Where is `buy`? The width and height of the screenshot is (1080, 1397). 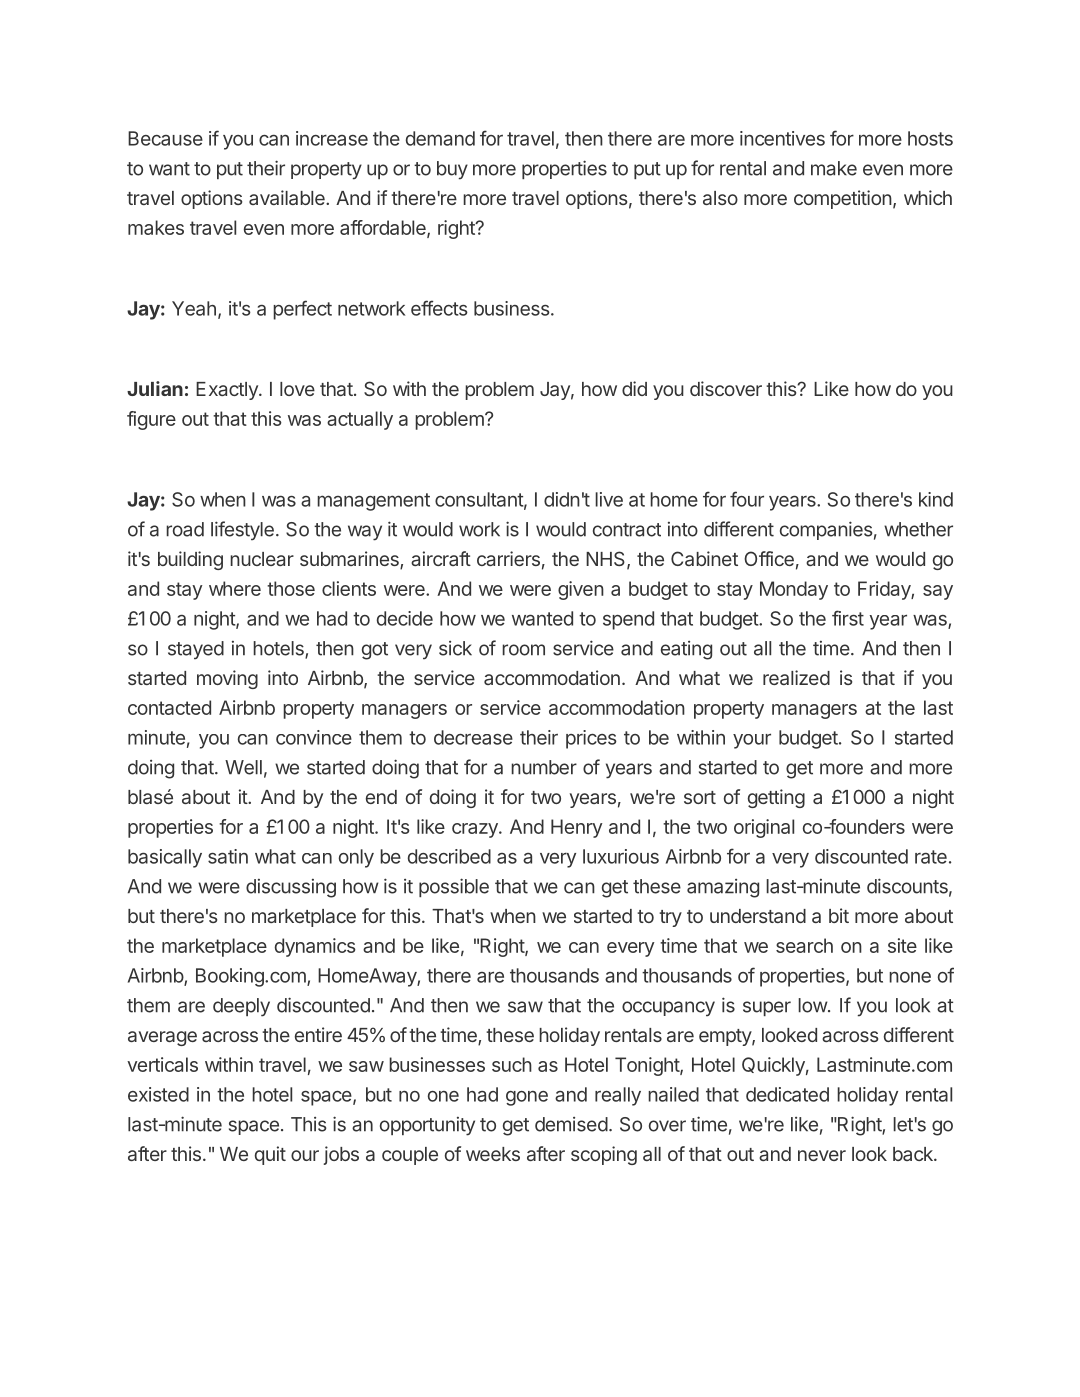
buy is located at coordinates (452, 170).
